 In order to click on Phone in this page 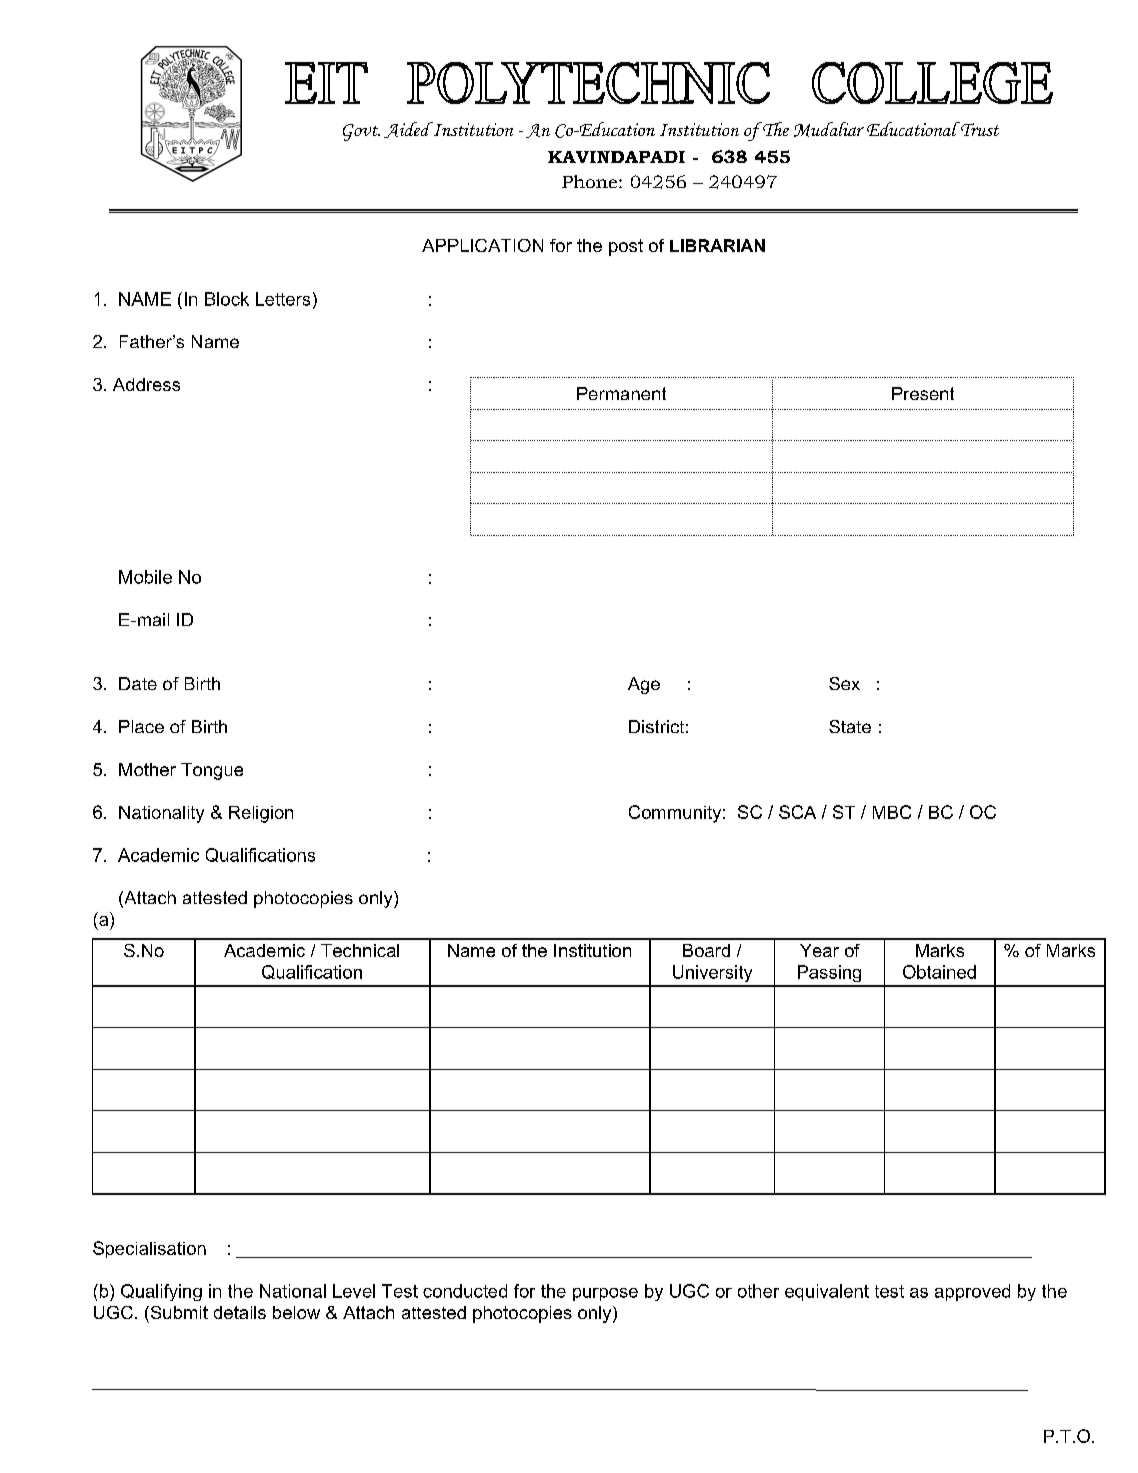, I will do `click(589, 181)`.
